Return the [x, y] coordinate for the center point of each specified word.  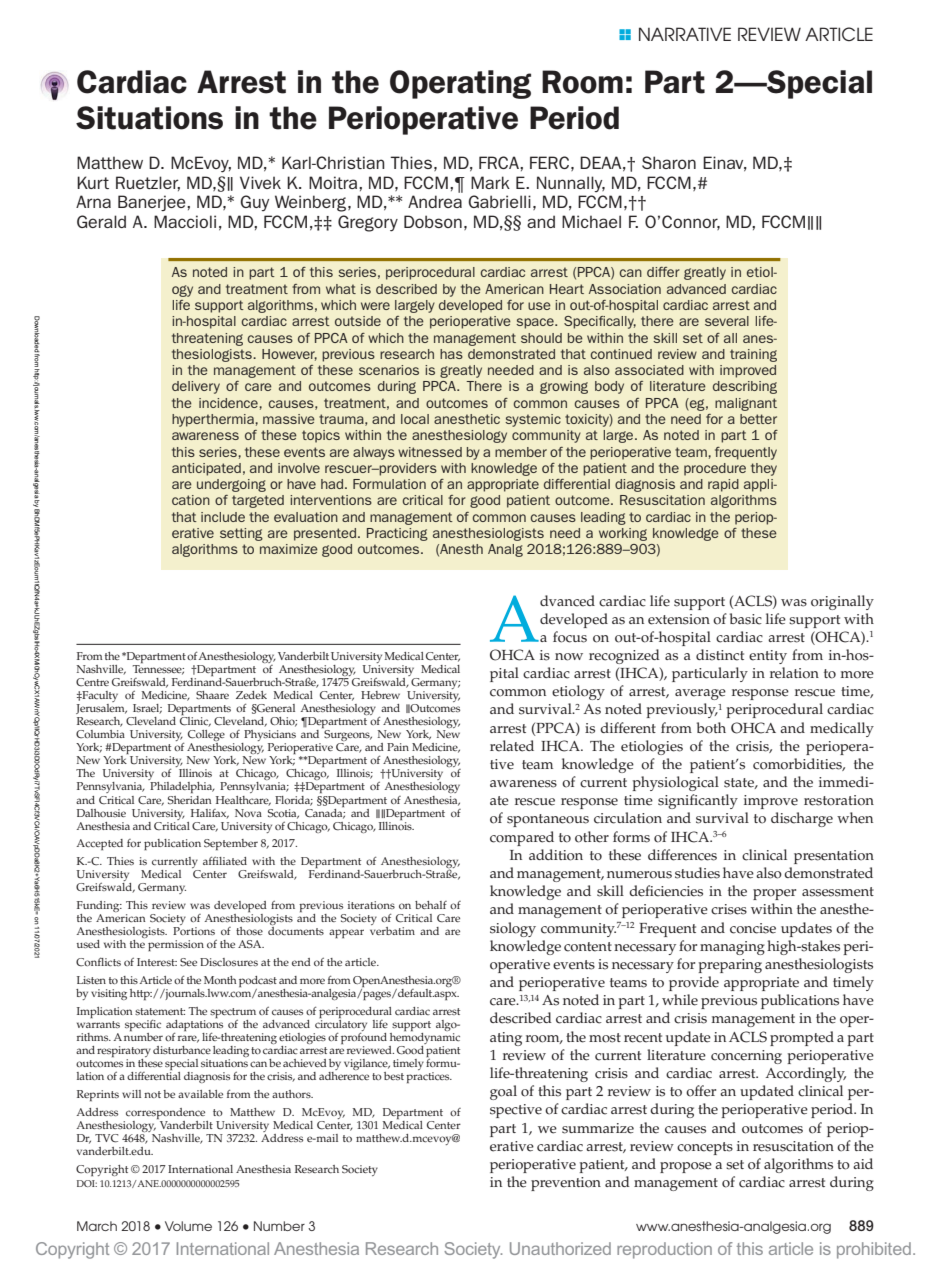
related [512, 746]
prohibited [874, 1250]
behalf [431, 905]
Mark [490, 182]
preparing [730, 966]
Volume [188, 1226]
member [521, 452]
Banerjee [153, 203]
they [764, 469]
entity [768, 657]
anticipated [206, 469]
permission [176, 945]
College [206, 737]
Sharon [669, 162]
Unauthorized [560, 1248]
